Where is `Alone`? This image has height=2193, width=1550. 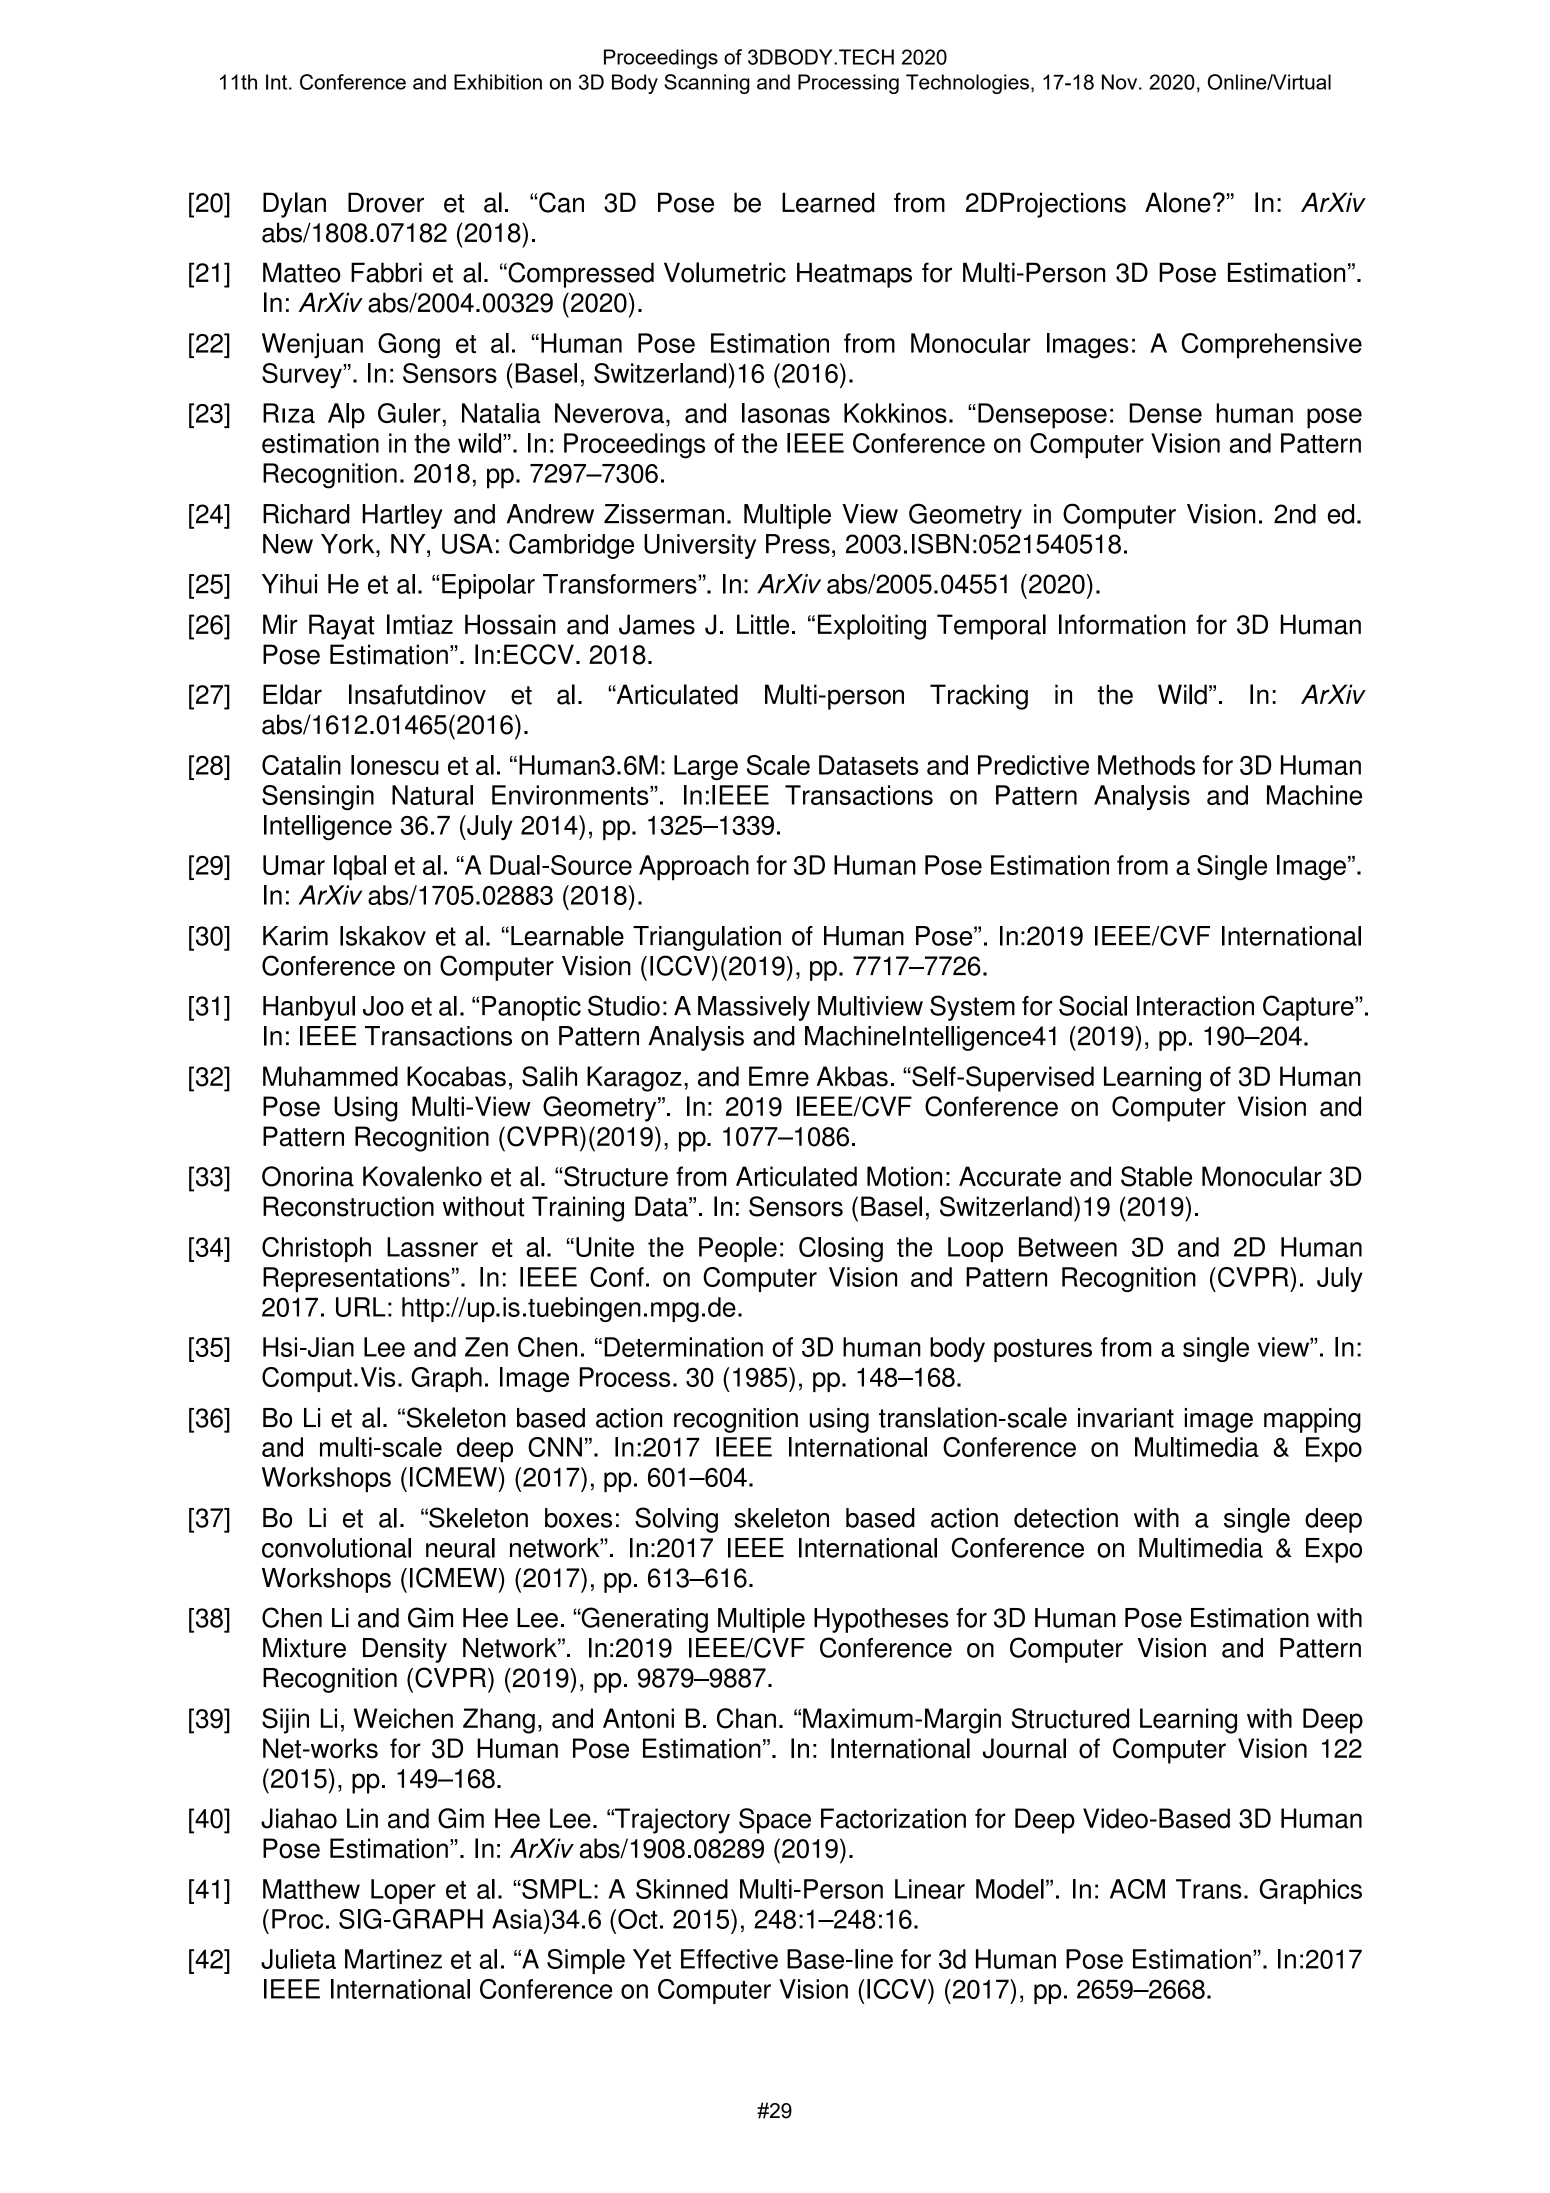
Alone is located at coordinates (1178, 202).
